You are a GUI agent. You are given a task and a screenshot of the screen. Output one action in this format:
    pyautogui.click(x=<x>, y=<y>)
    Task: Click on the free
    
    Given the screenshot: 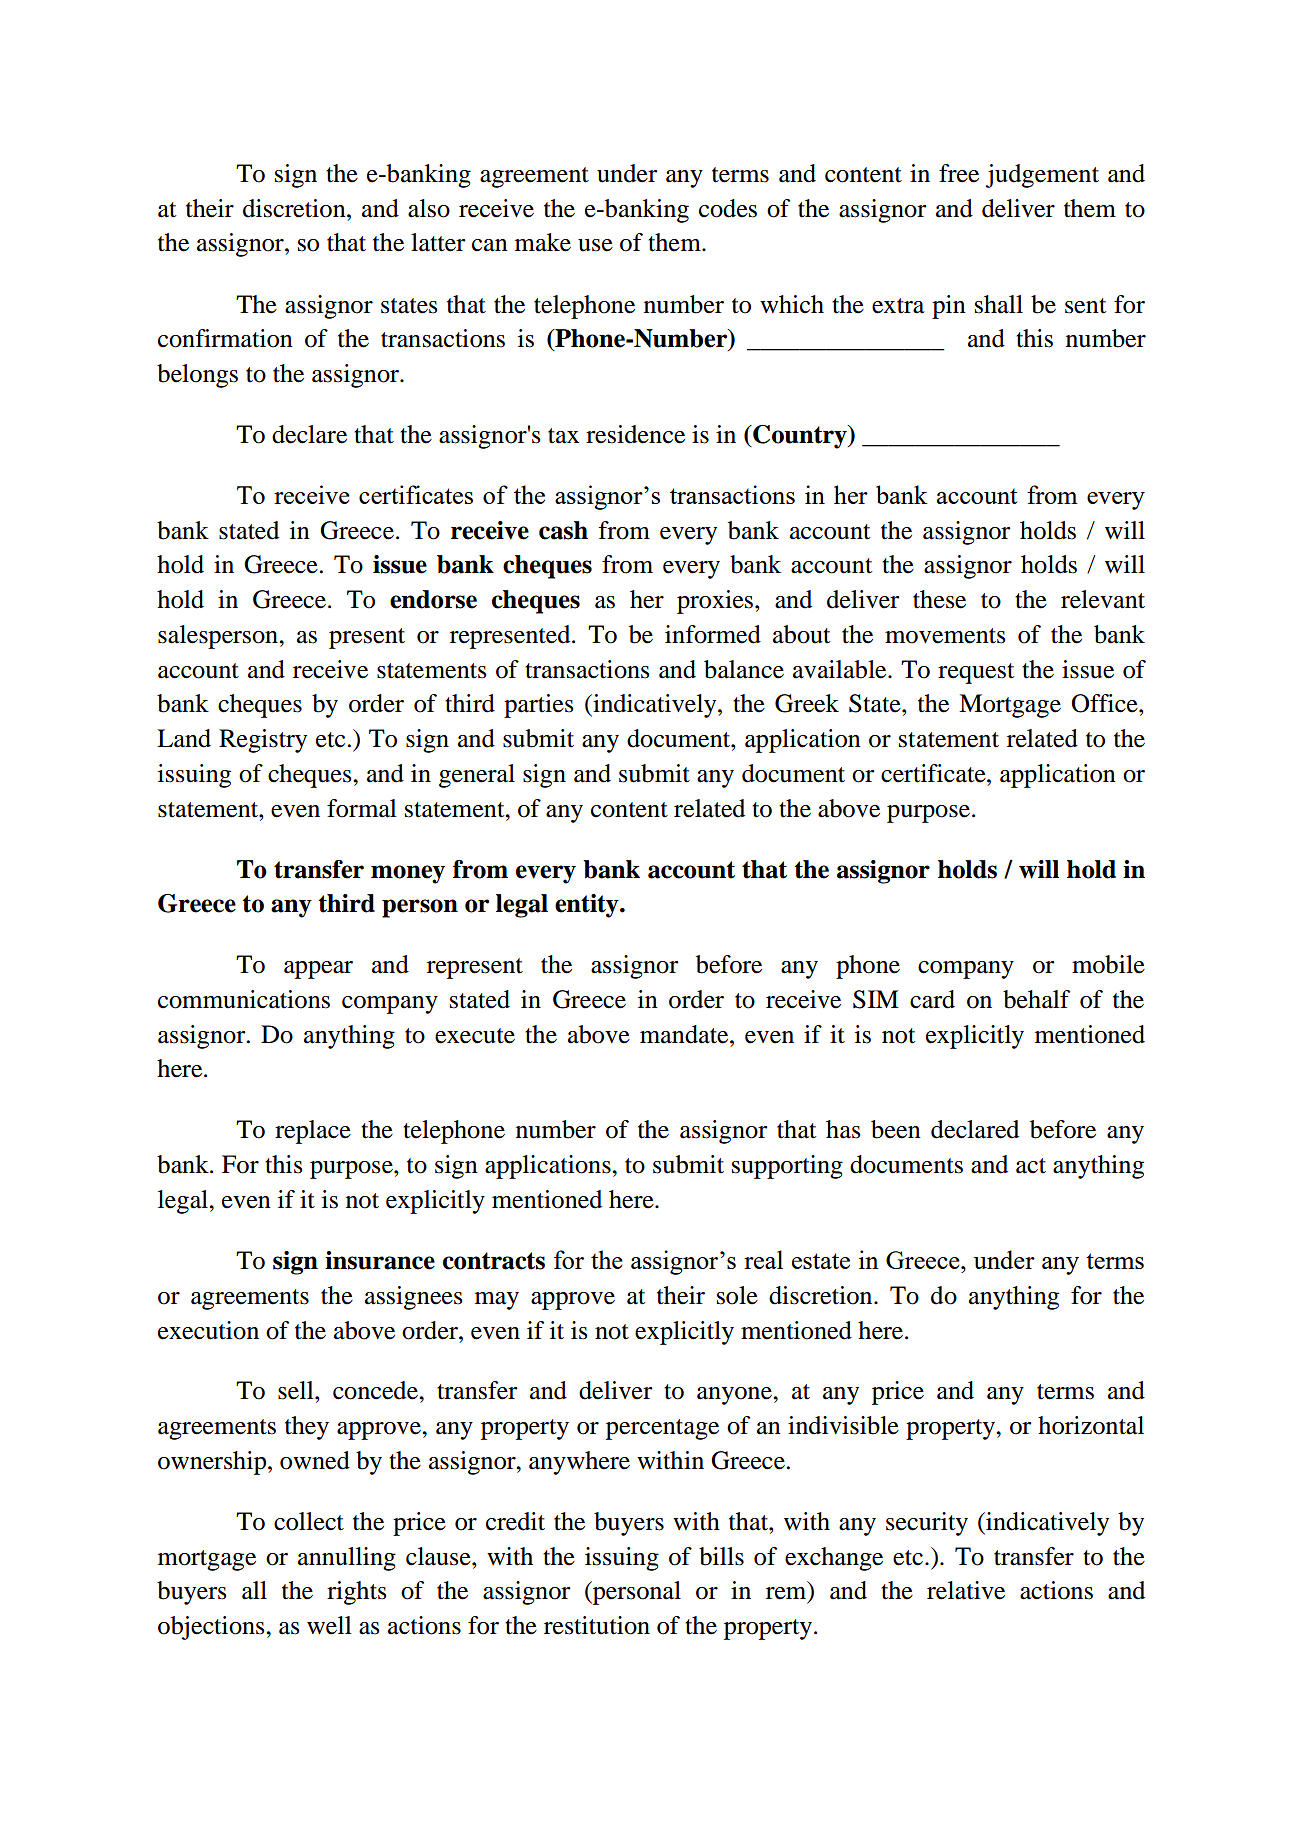 What is the action you would take?
    pyautogui.click(x=959, y=173)
